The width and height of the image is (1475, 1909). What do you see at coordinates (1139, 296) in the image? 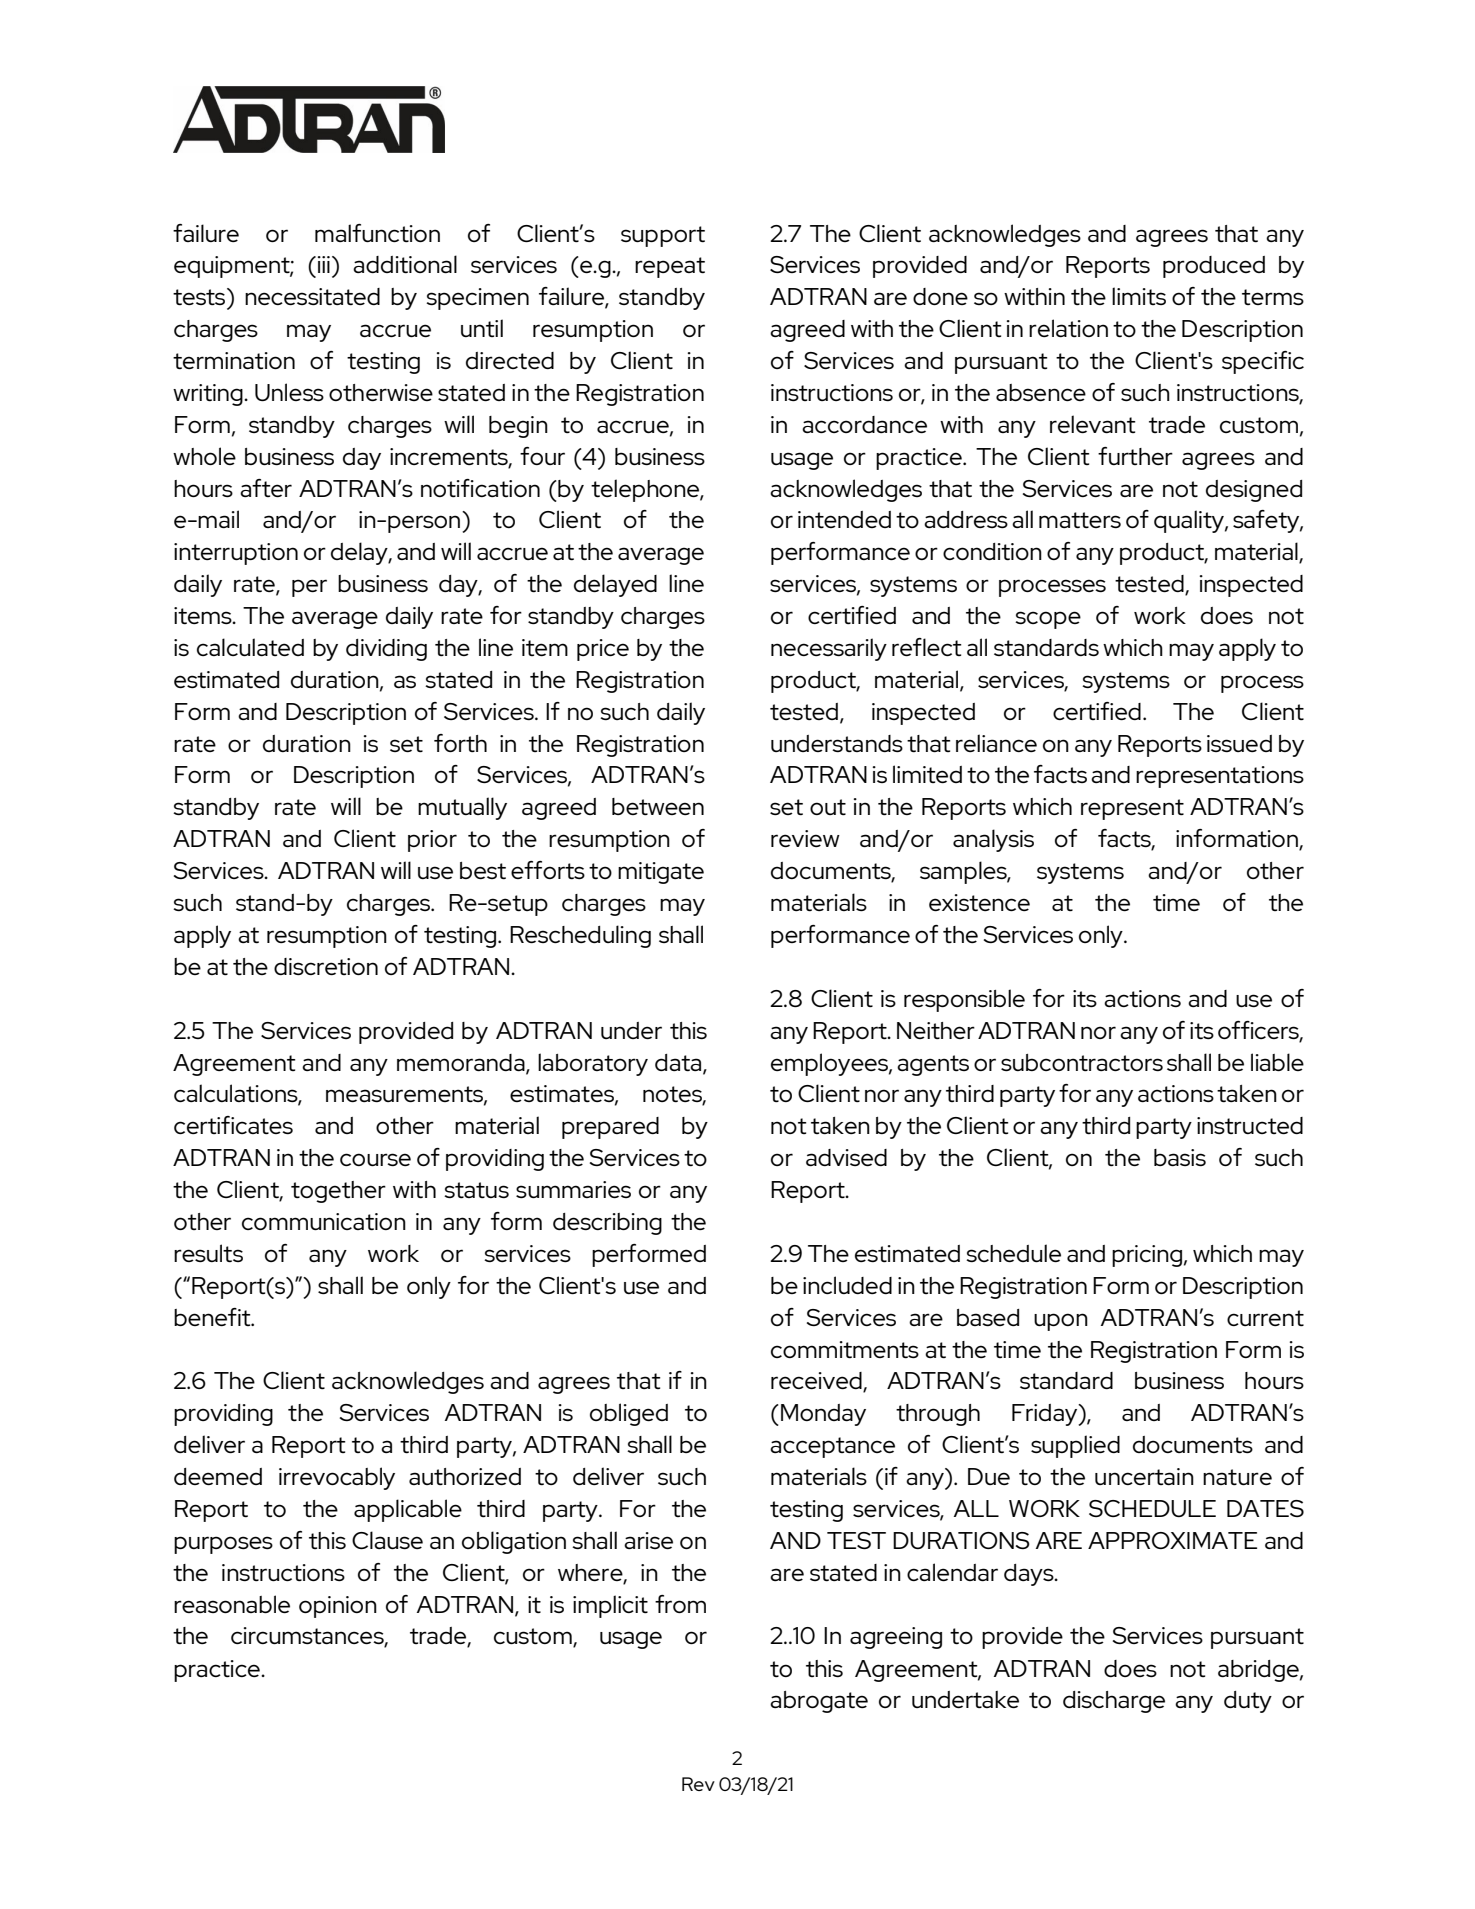
I see `limits` at bounding box center [1139, 296].
